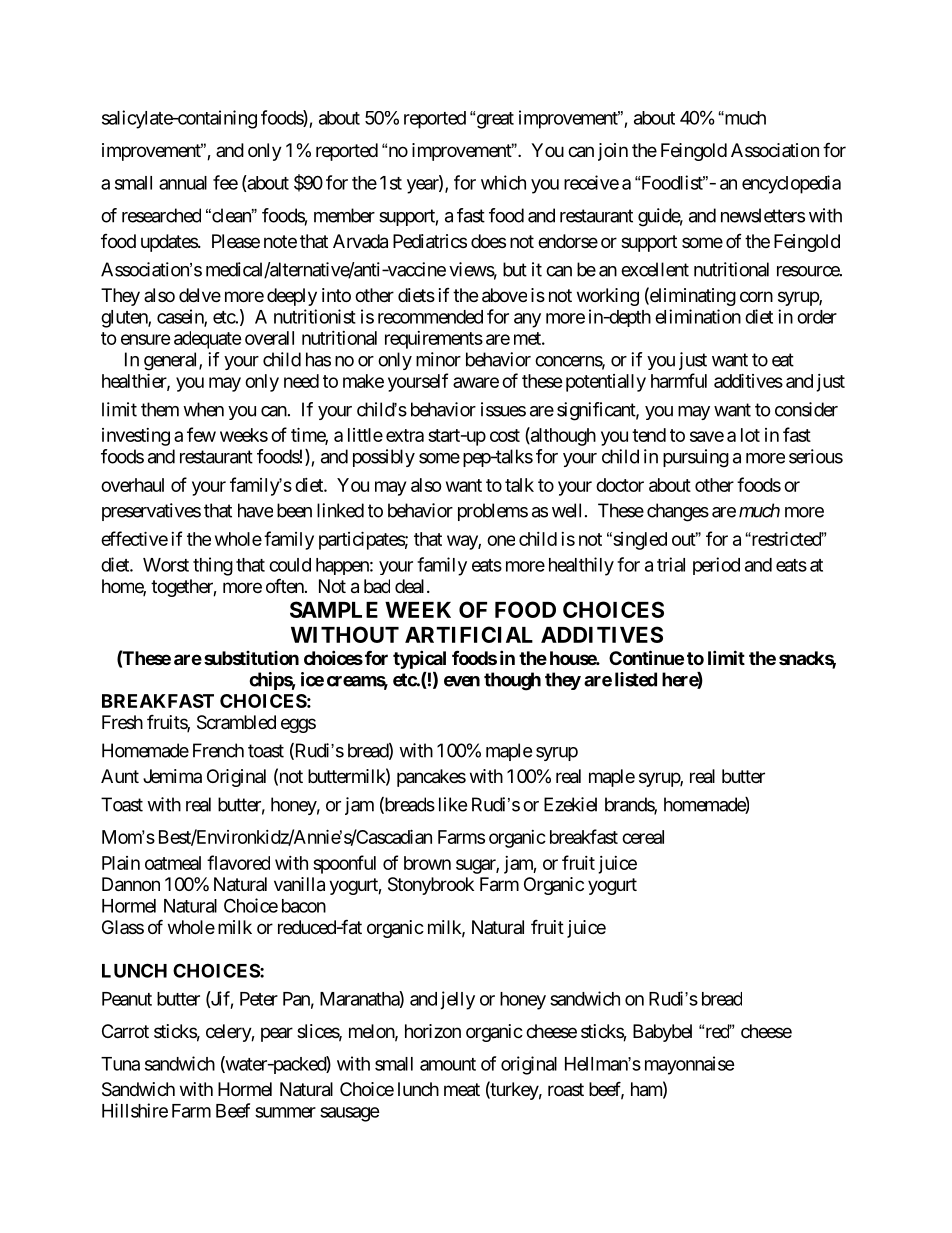 The width and height of the screenshot is (952, 1233). Describe the element at coordinates (750, 435) in the screenshot. I see `lot` at that location.
